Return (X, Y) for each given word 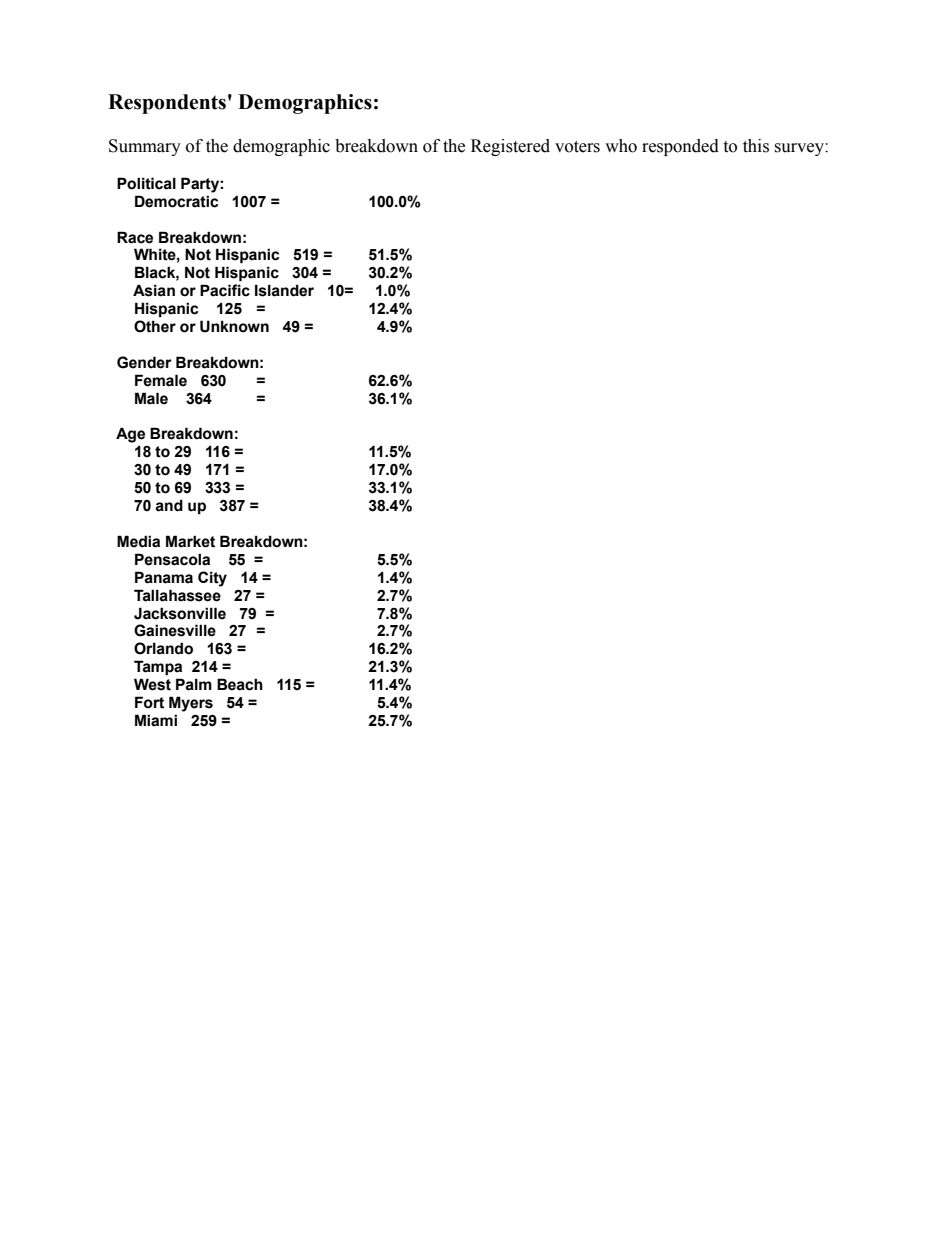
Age (130, 435)
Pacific (225, 290)
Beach (240, 684)
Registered (510, 147)
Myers (191, 704)
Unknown (234, 326)
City (212, 579)
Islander (284, 290)
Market (190, 541)
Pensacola (172, 559)
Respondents (167, 104)
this (756, 146)
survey (800, 149)
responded (680, 147)
